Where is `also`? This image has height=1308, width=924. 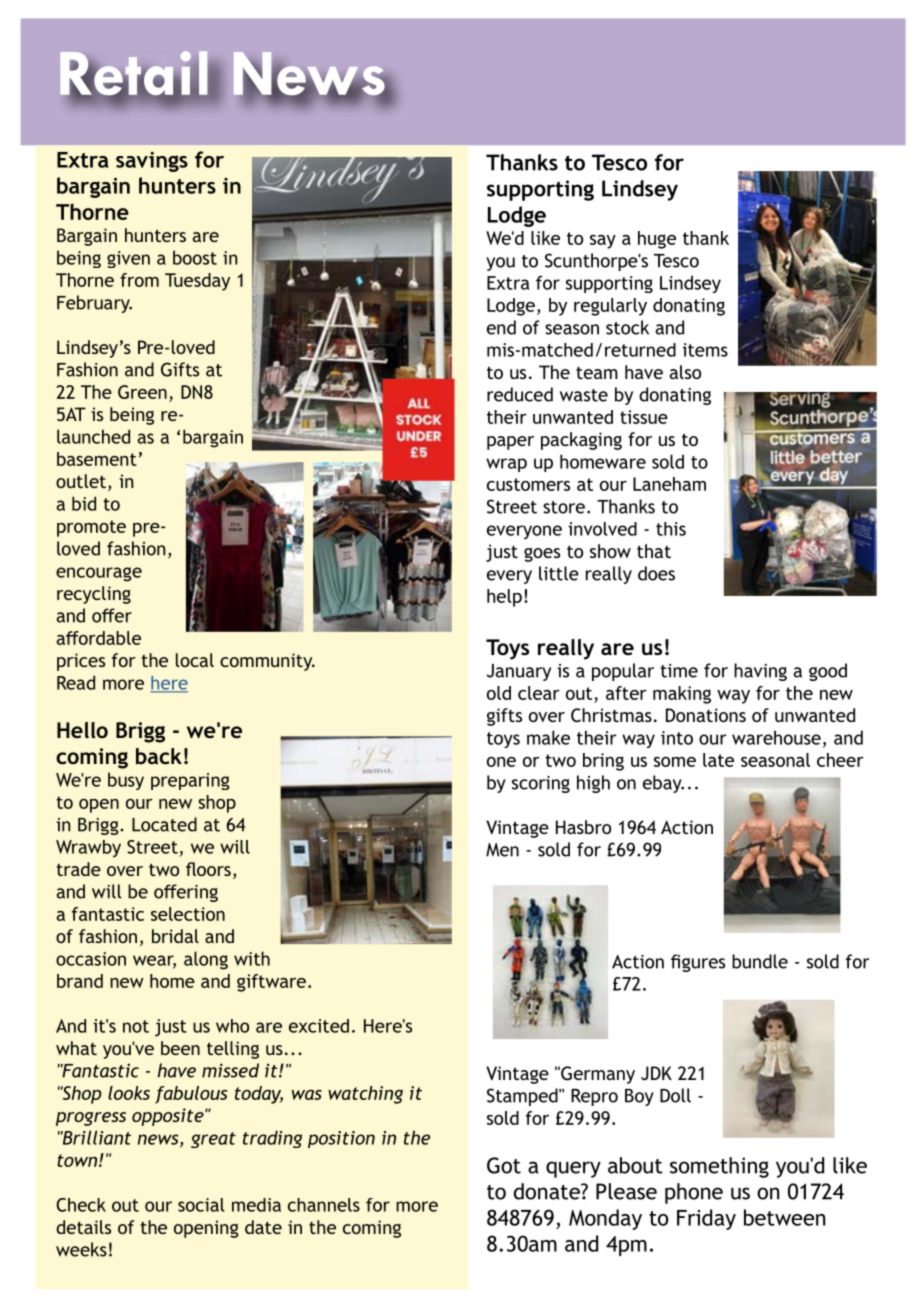 also is located at coordinates (685, 372).
